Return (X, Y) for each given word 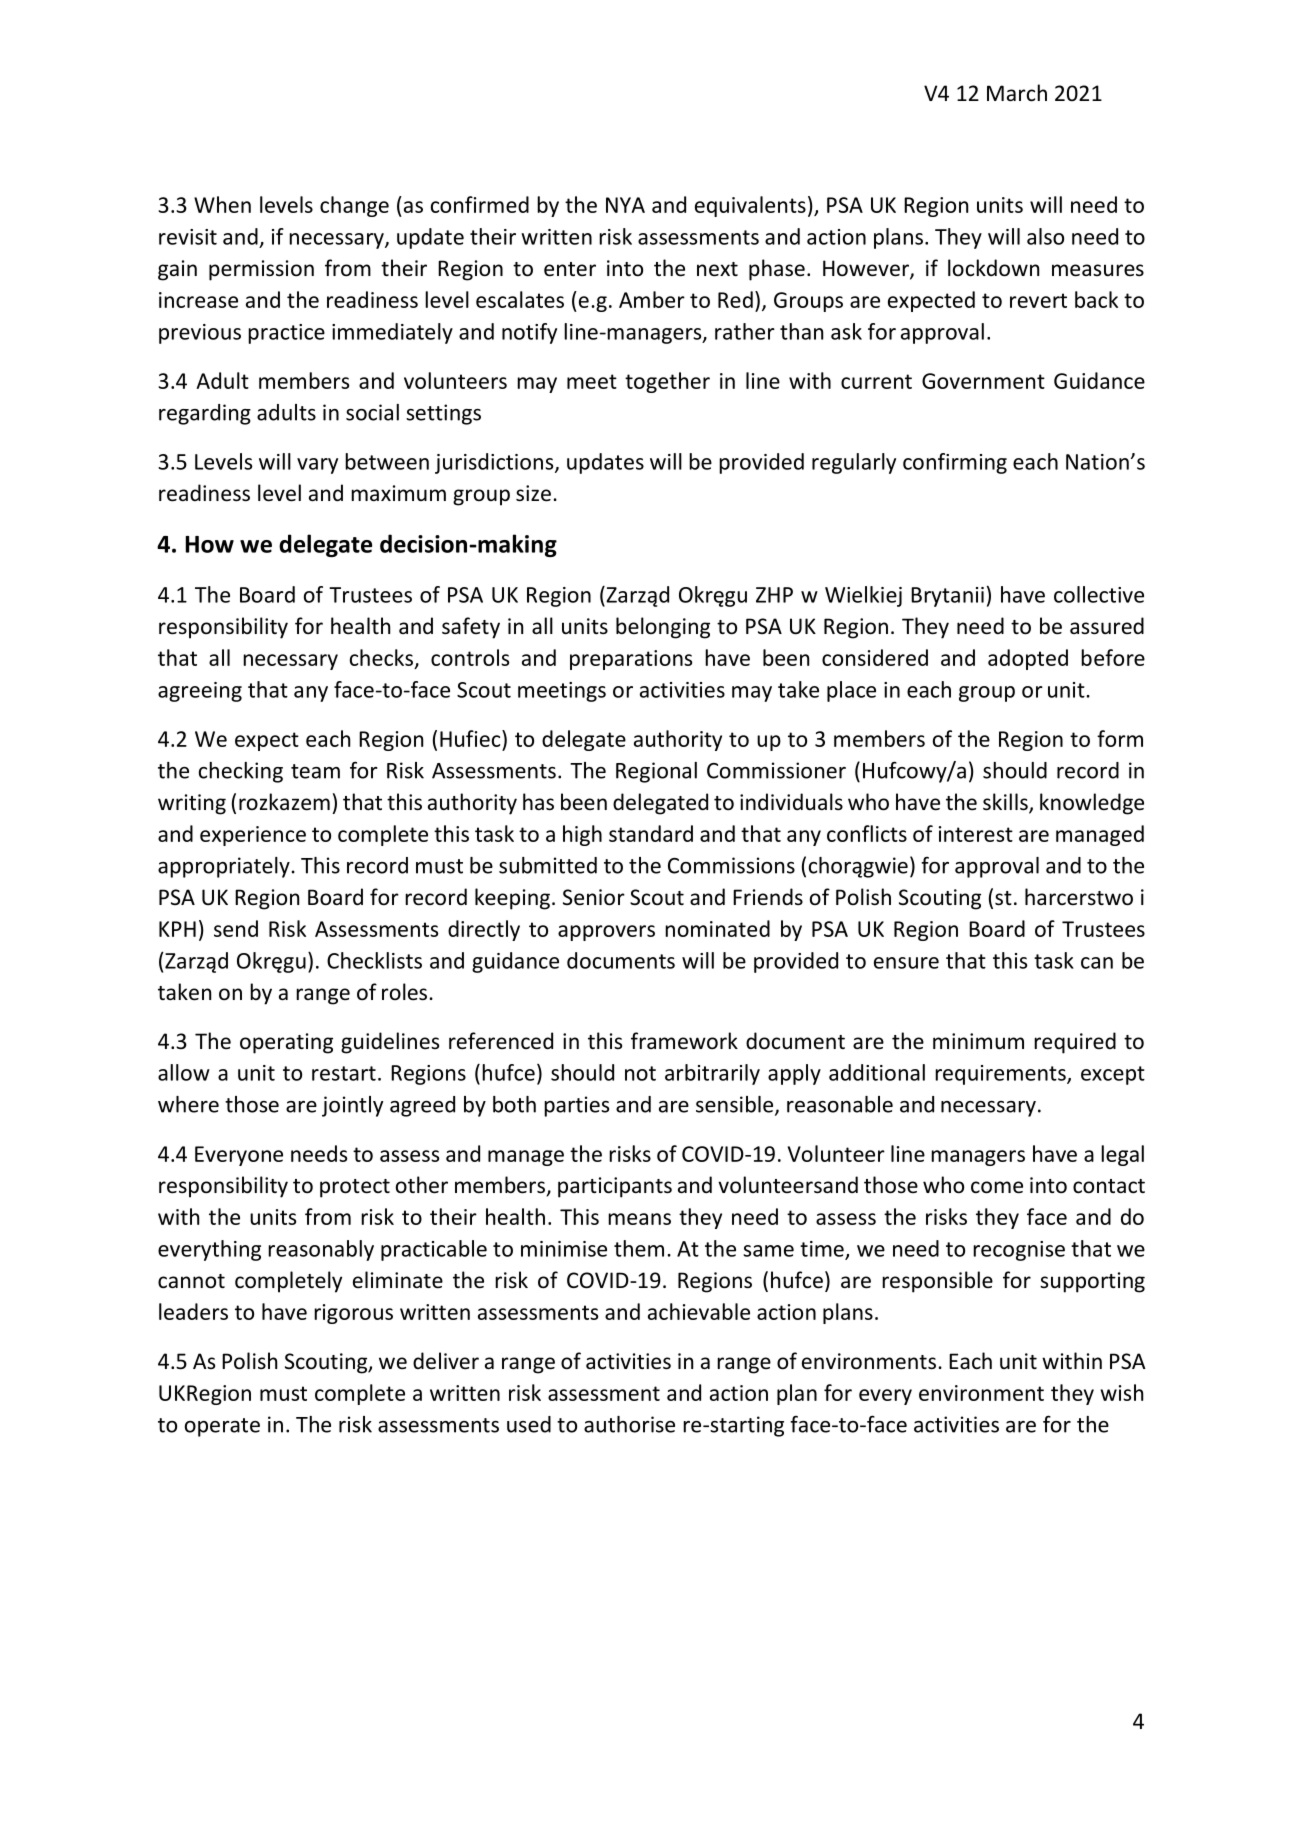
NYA (625, 205)
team (315, 771)
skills (1006, 803)
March (1017, 93)
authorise (629, 1424)
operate (222, 1427)
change (354, 206)
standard (651, 833)
